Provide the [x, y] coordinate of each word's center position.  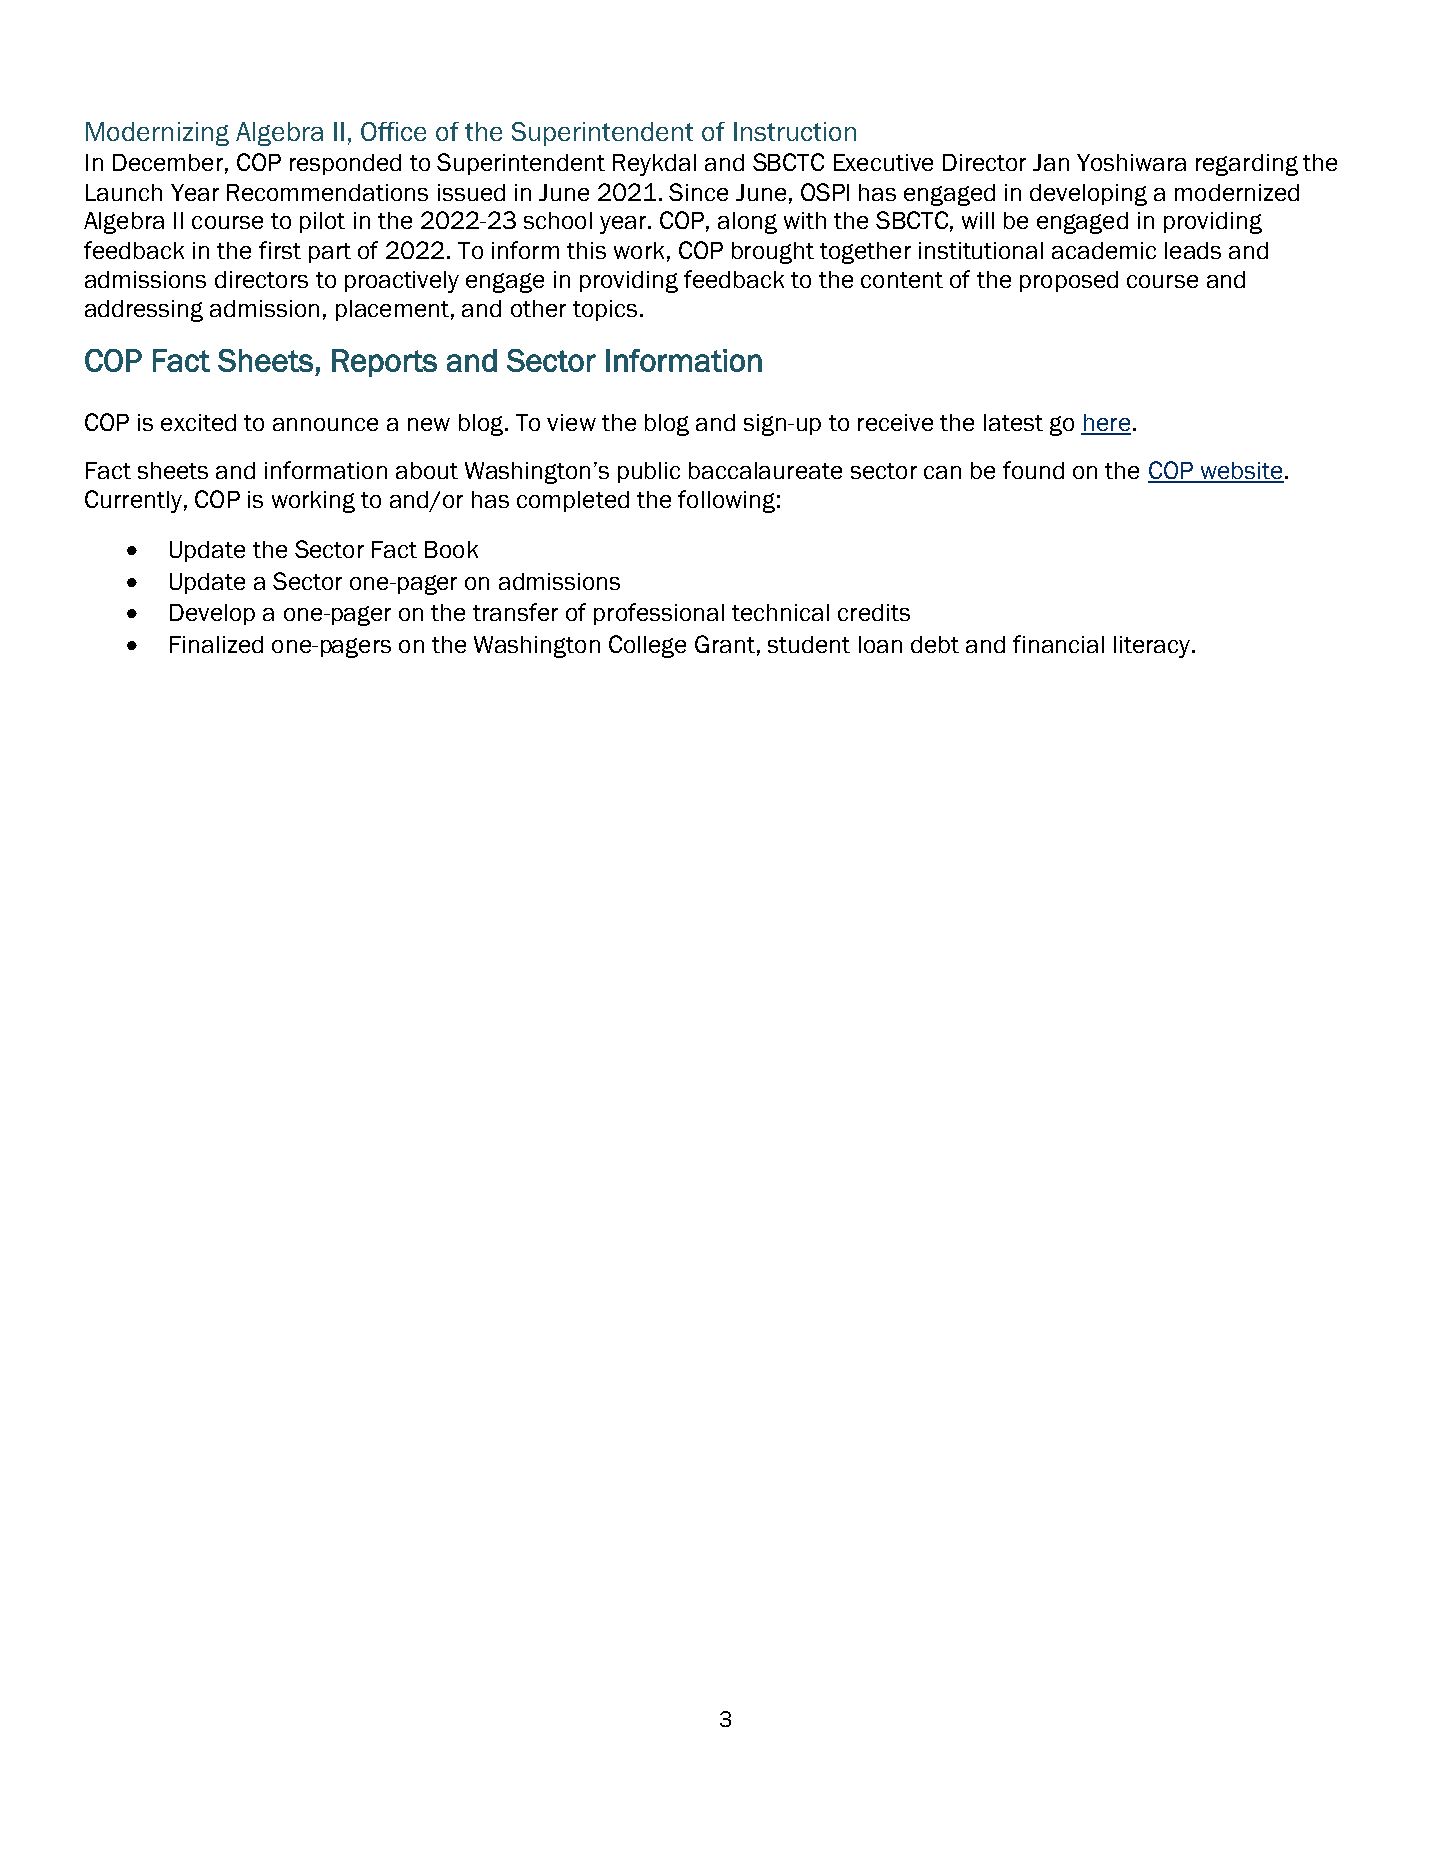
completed [573, 501]
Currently [133, 501]
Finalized [216, 644]
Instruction [795, 131]
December [168, 162]
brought [773, 253]
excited [198, 422]
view [571, 422]
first [280, 250]
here [1106, 424]
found [1033, 470]
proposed [1069, 281]
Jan [1051, 162]
